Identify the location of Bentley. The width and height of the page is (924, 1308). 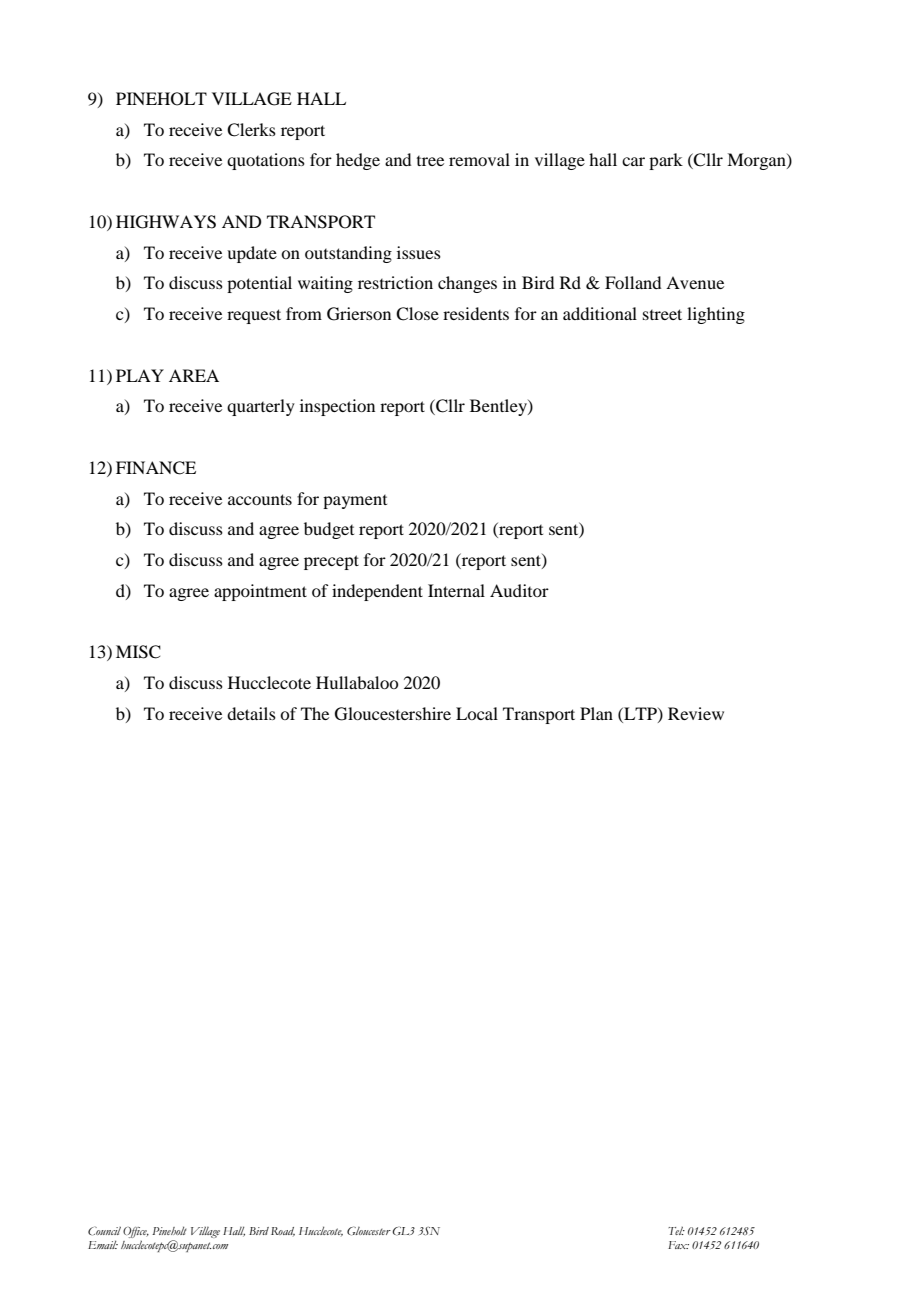
(499, 407).
